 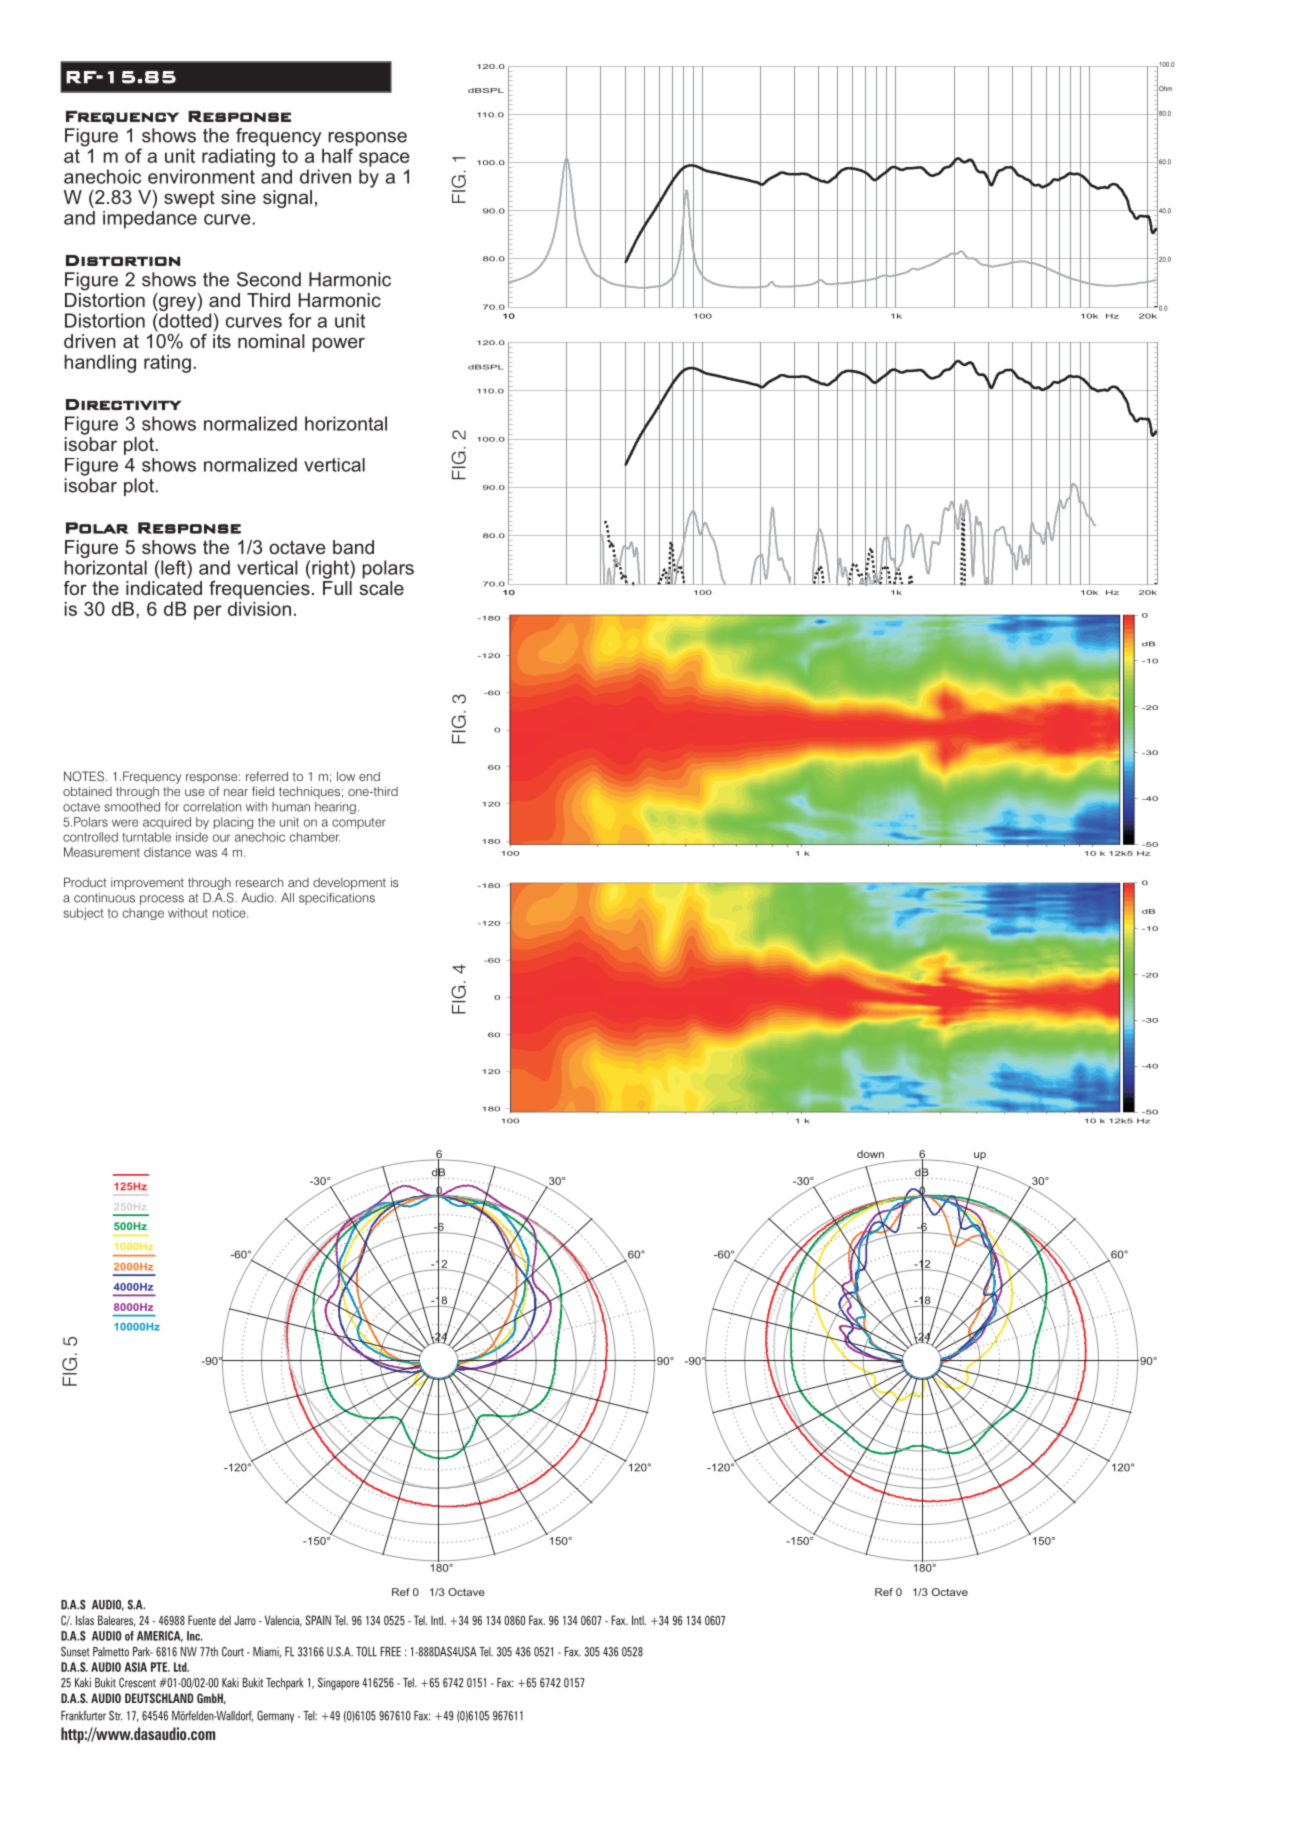 What do you see at coordinates (111, 1652) in the screenshot?
I see `Palmetto` at bounding box center [111, 1652].
